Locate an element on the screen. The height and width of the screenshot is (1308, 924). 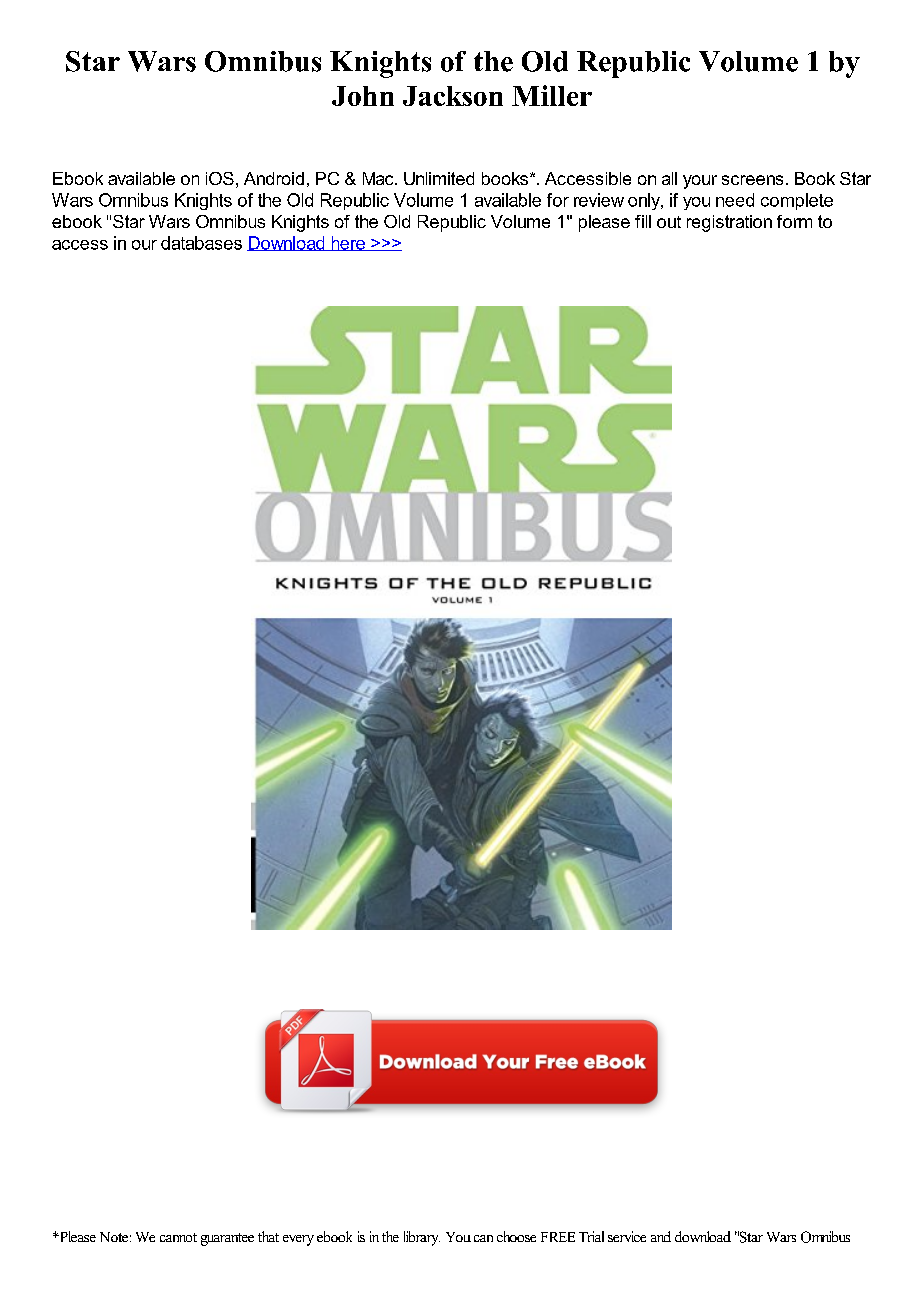
Jackson is located at coordinates (453, 96).
